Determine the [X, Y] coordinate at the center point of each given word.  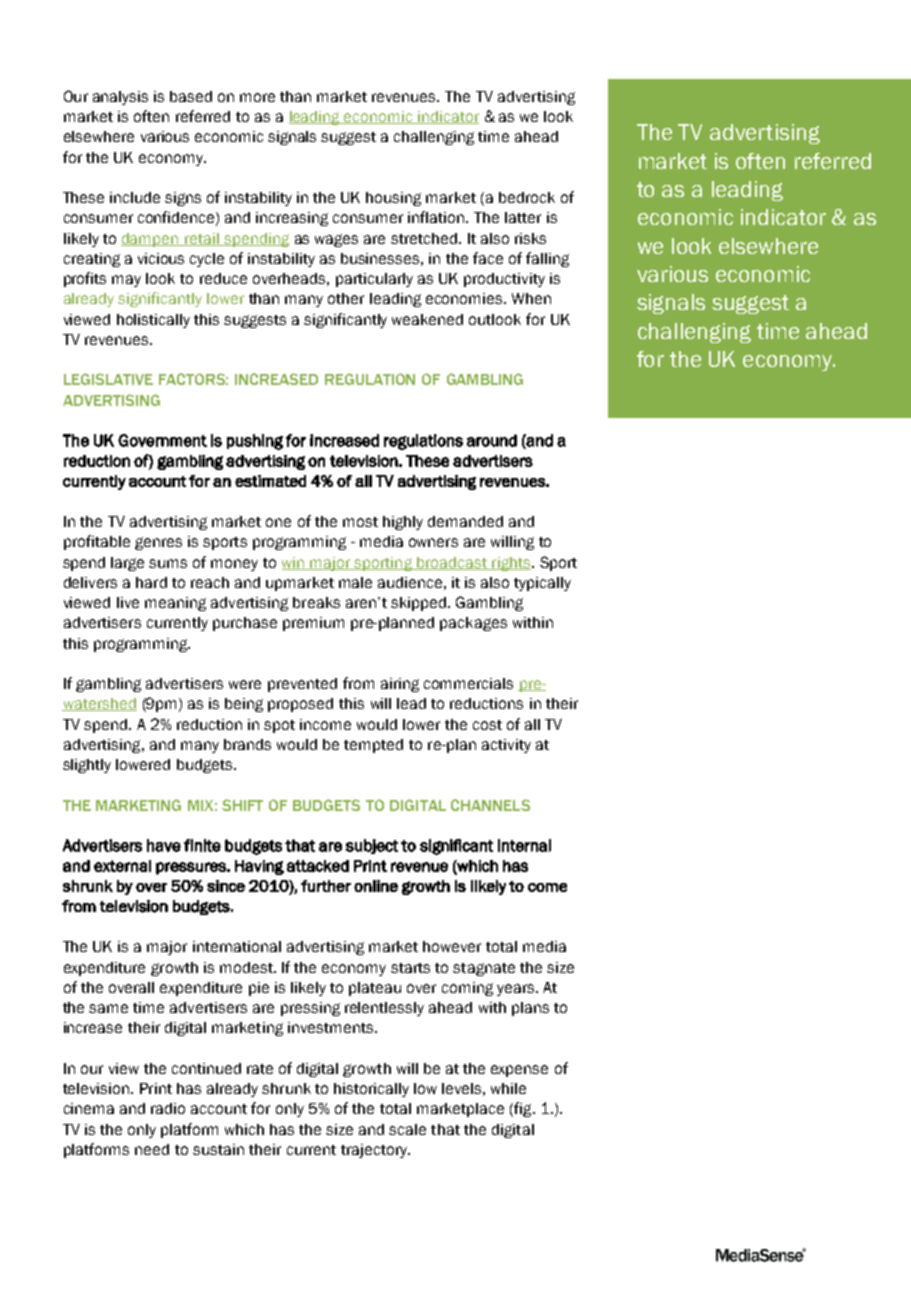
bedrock [527, 197]
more [257, 97]
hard [151, 582]
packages [473, 624]
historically [371, 1090]
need [152, 1149]
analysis [120, 98]
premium [313, 624]
